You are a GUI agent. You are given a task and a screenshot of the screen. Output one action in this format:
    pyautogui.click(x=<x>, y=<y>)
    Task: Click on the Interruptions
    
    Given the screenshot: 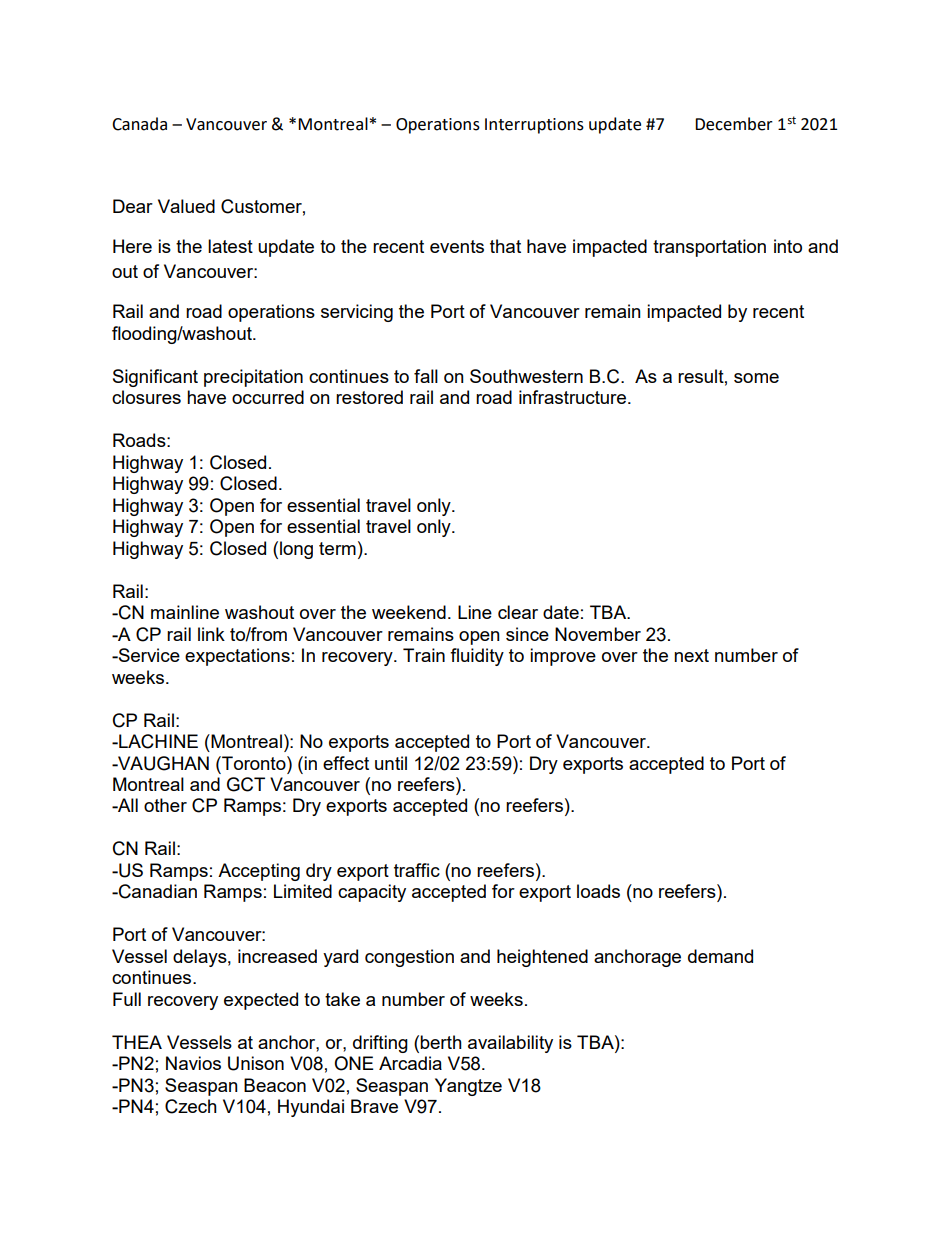 What is the action you would take?
    pyautogui.click(x=534, y=126)
